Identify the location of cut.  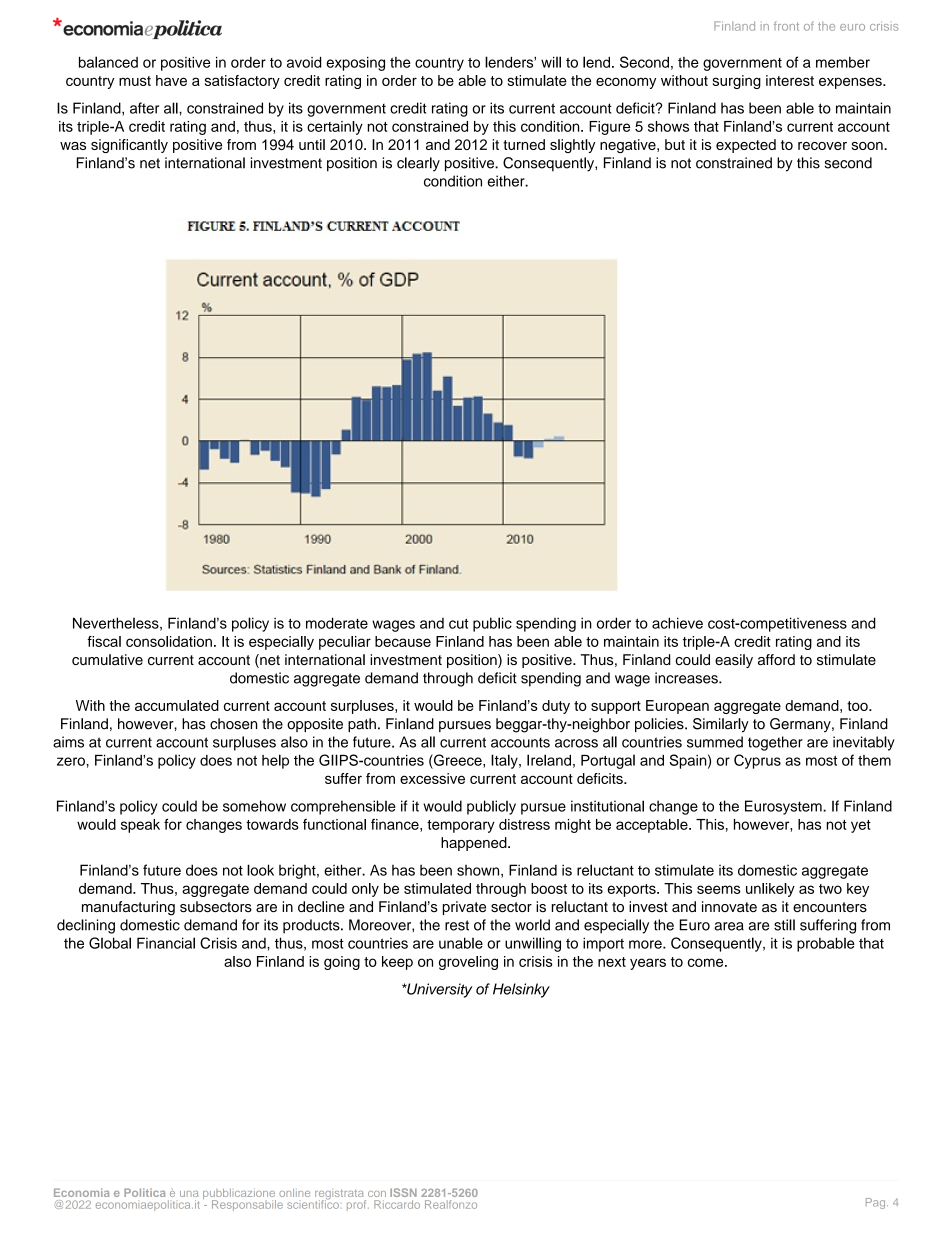
(458, 623).
